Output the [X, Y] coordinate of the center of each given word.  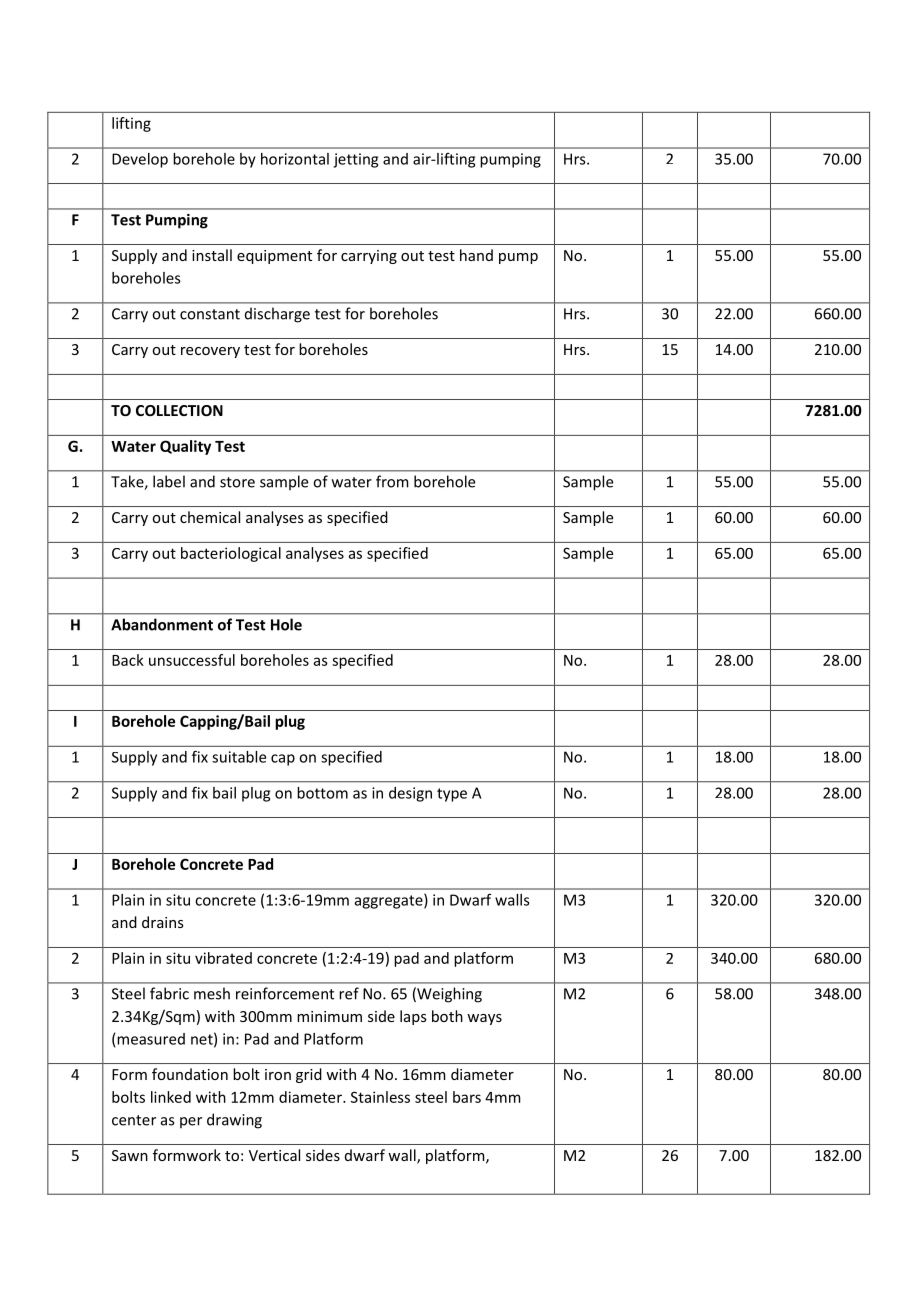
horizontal [295, 159]
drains [163, 922]
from [392, 481]
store [237, 482]
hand [476, 255]
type [452, 795]
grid [309, 1075]
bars [467, 1097]
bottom [322, 793]
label [169, 481]
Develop [140, 160]
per [191, 1122]
